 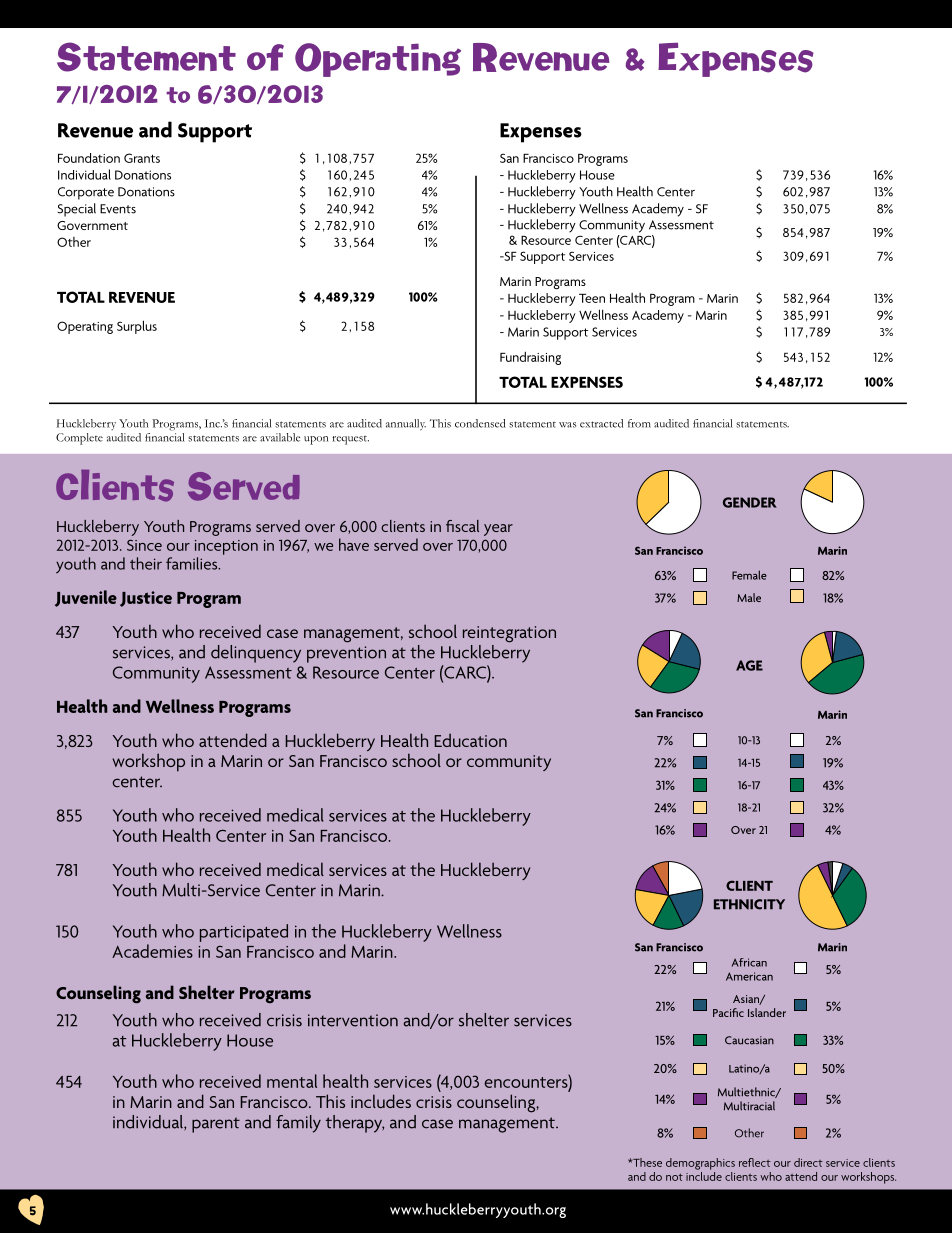 I want to click on Grants, so click(x=142, y=158).
